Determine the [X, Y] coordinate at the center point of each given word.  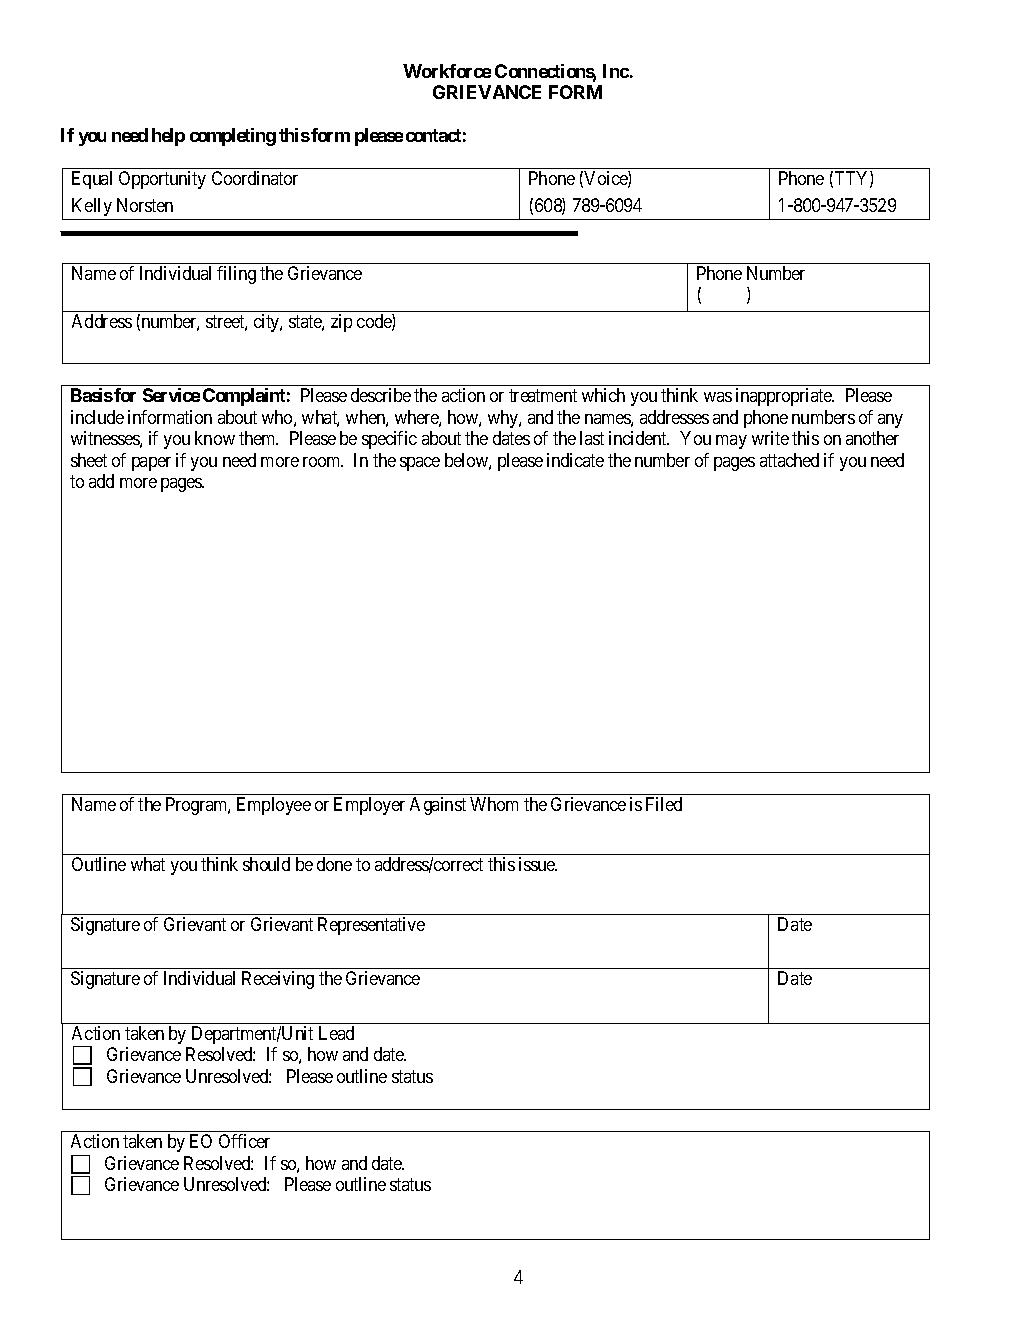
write [770, 438]
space [420, 464]
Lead [336, 1033]
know [215, 438]
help [168, 137]
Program [198, 806]
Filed [664, 804]
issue [538, 864]
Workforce [447, 71]
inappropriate [785, 397]
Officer [244, 1141]
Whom [494, 804]
